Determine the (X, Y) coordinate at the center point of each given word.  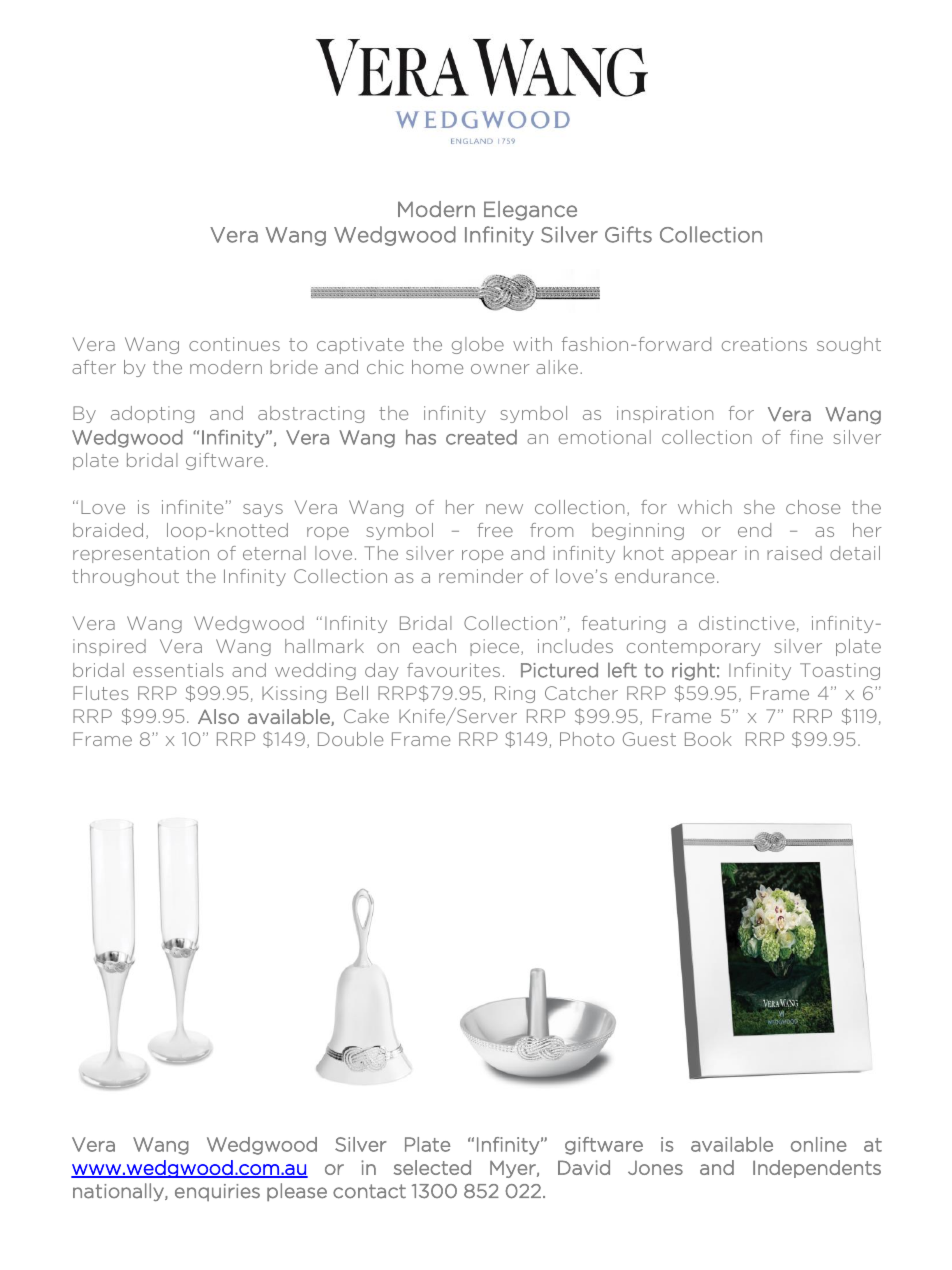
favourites (453, 670)
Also (218, 716)
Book (708, 739)
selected (432, 1167)
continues (234, 344)
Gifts (628, 234)
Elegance (530, 211)
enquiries (217, 1192)
